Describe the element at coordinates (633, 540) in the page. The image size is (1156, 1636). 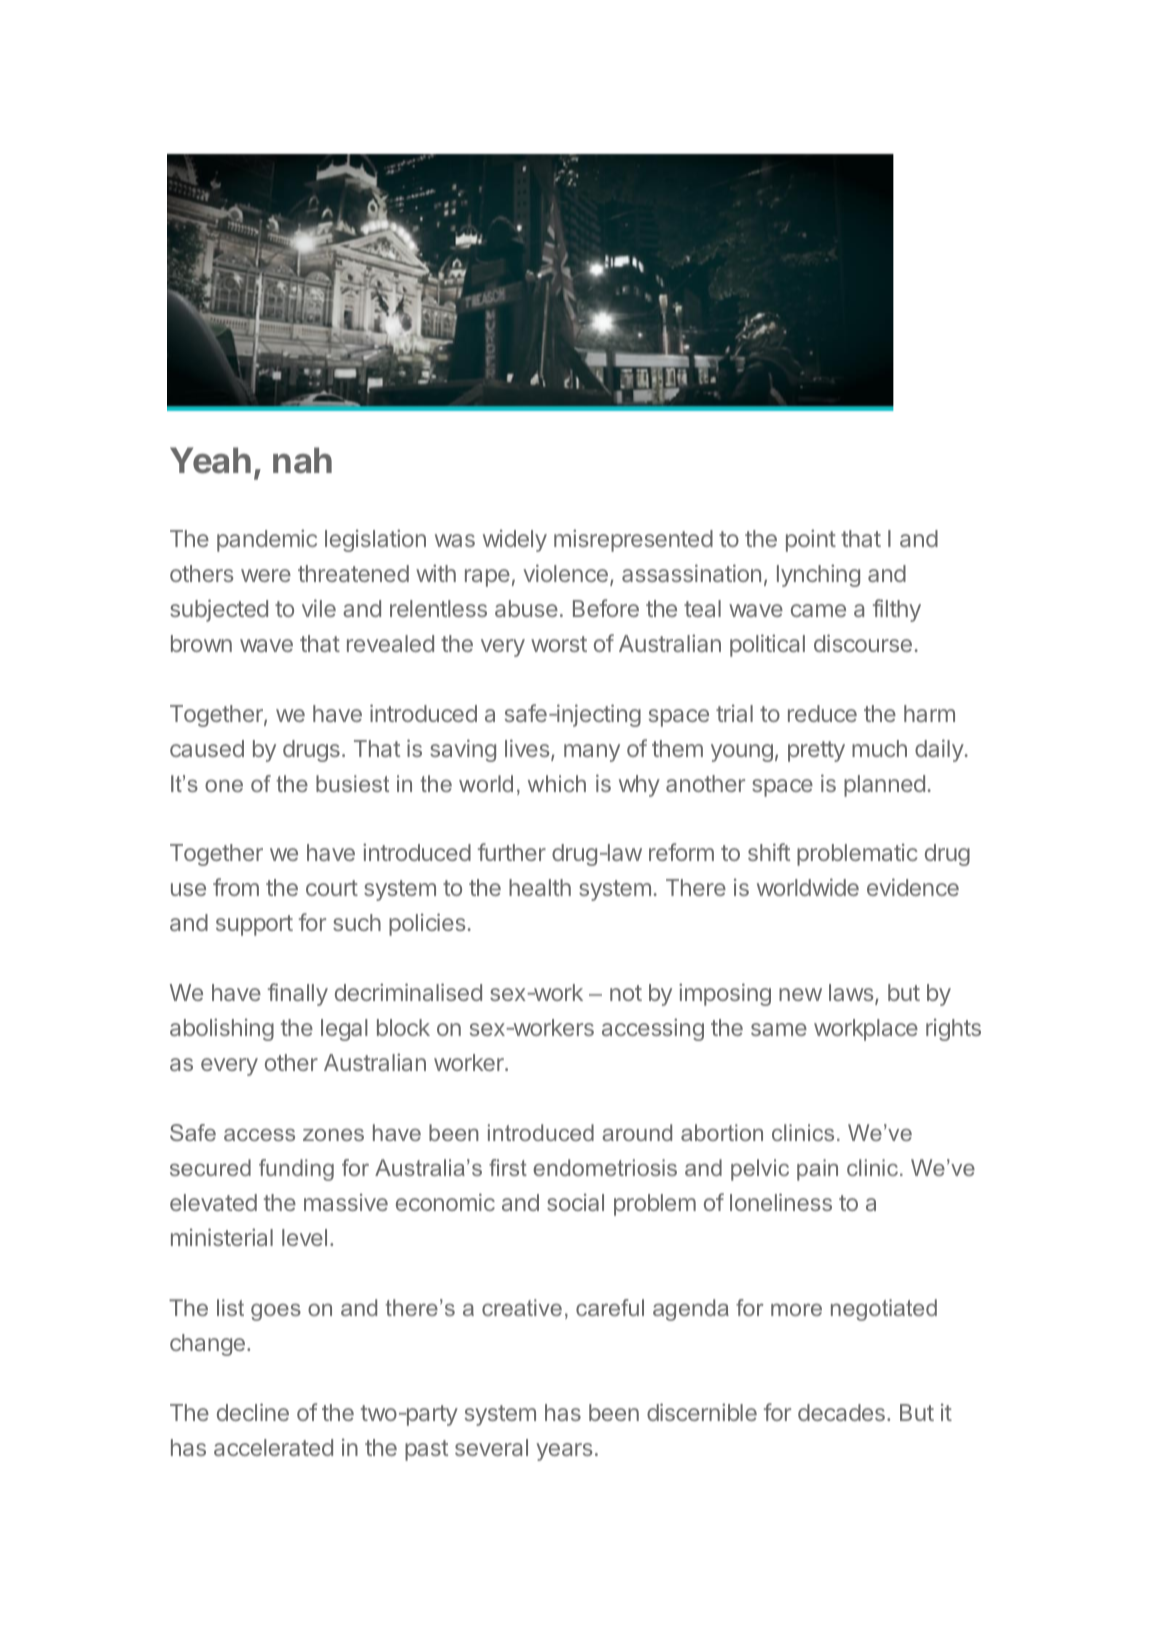
I see `misrepresented` at that location.
